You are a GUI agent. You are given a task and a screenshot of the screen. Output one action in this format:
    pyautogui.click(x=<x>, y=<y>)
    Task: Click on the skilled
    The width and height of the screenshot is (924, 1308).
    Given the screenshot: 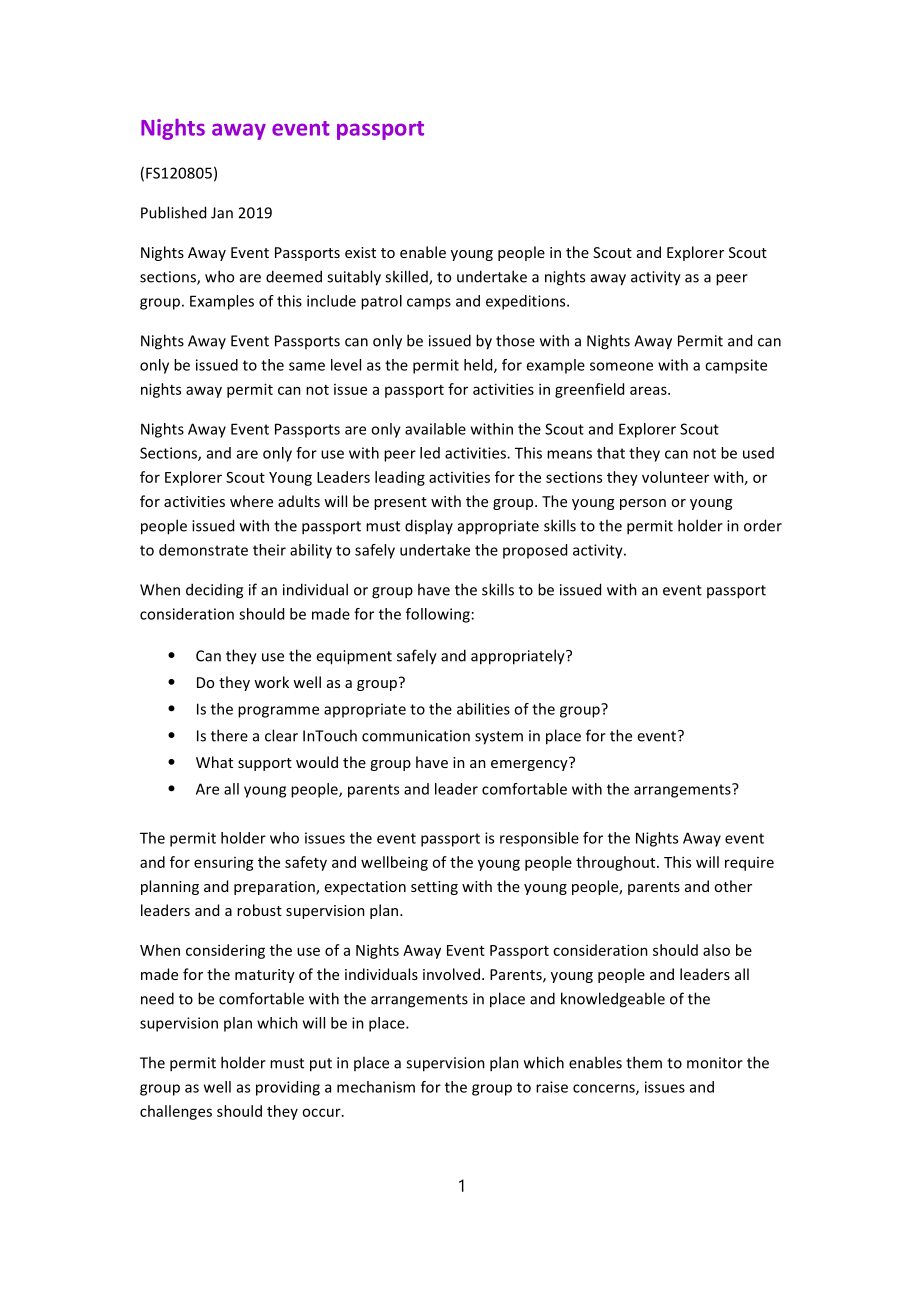 What is the action you would take?
    pyautogui.click(x=407, y=277)
